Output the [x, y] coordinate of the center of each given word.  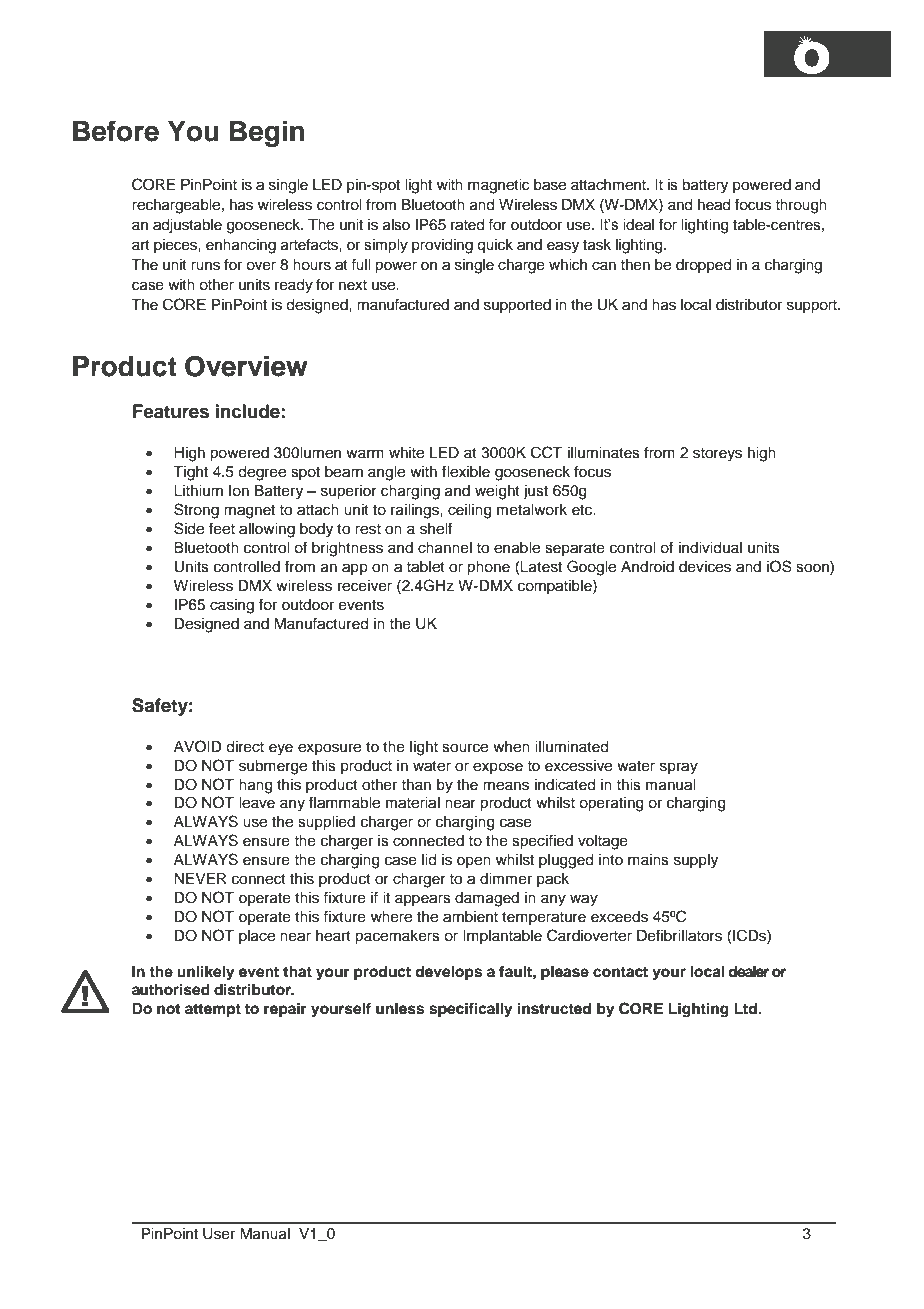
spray [679, 768]
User [219, 1234]
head [714, 205]
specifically [471, 1010]
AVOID [198, 746]
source [465, 748]
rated [467, 225]
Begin [267, 133]
